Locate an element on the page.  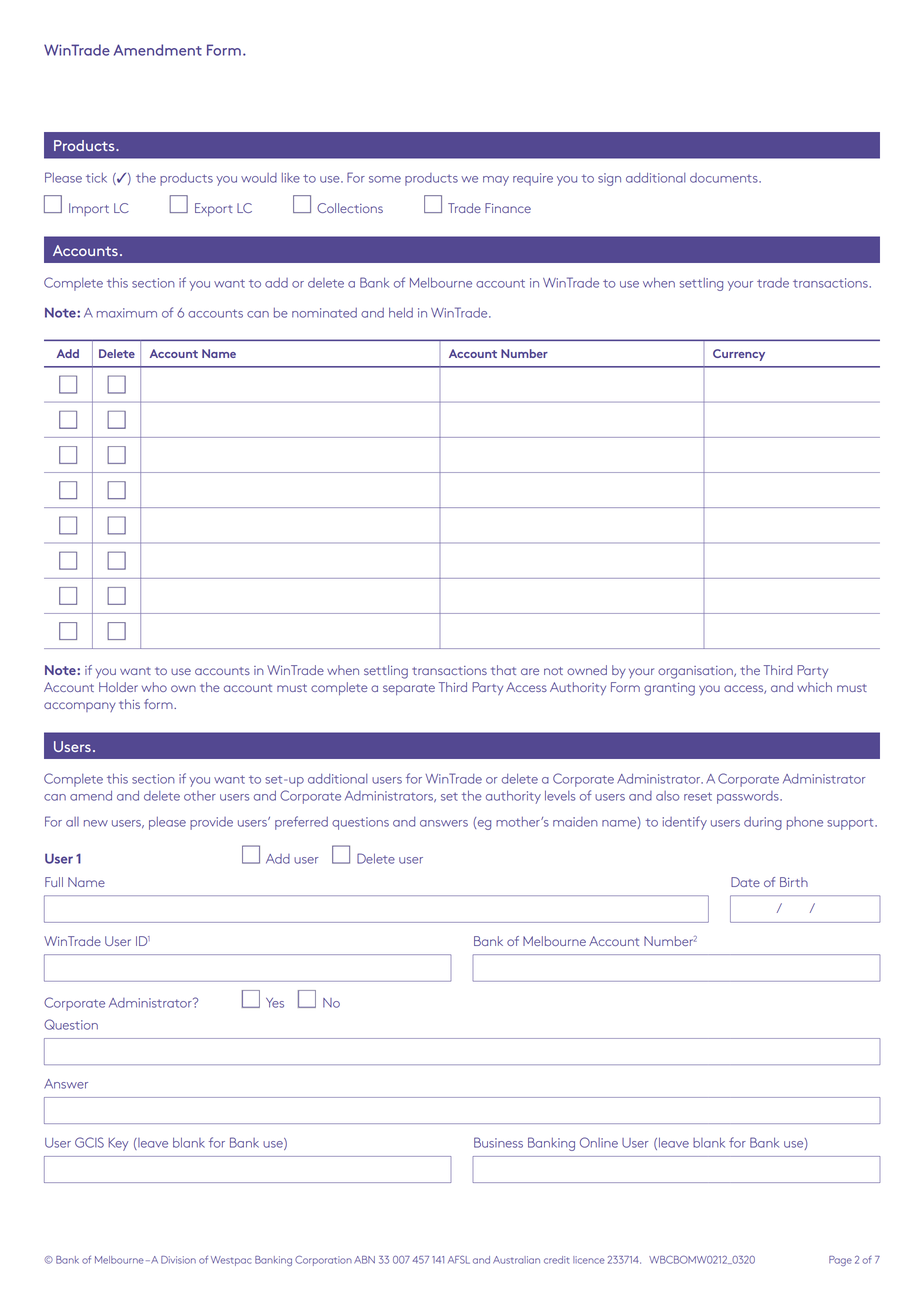
separate is located at coordinates (409, 689).
